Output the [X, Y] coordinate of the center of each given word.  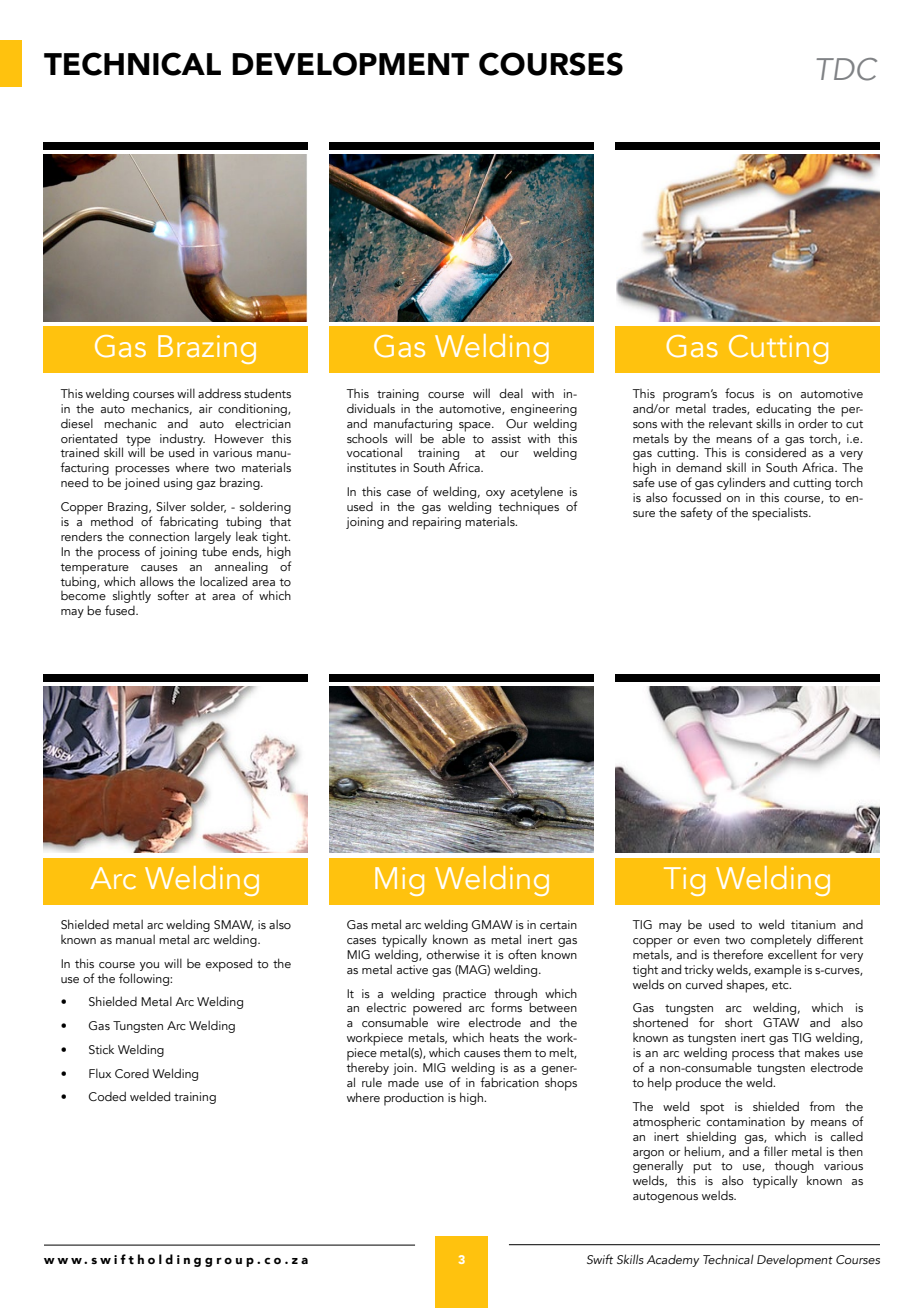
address [219, 393]
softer [173, 595]
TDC [846, 69]
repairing [437, 523]
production [414, 1099]
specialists [781, 514]
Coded [107, 1096]
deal [511, 393]
